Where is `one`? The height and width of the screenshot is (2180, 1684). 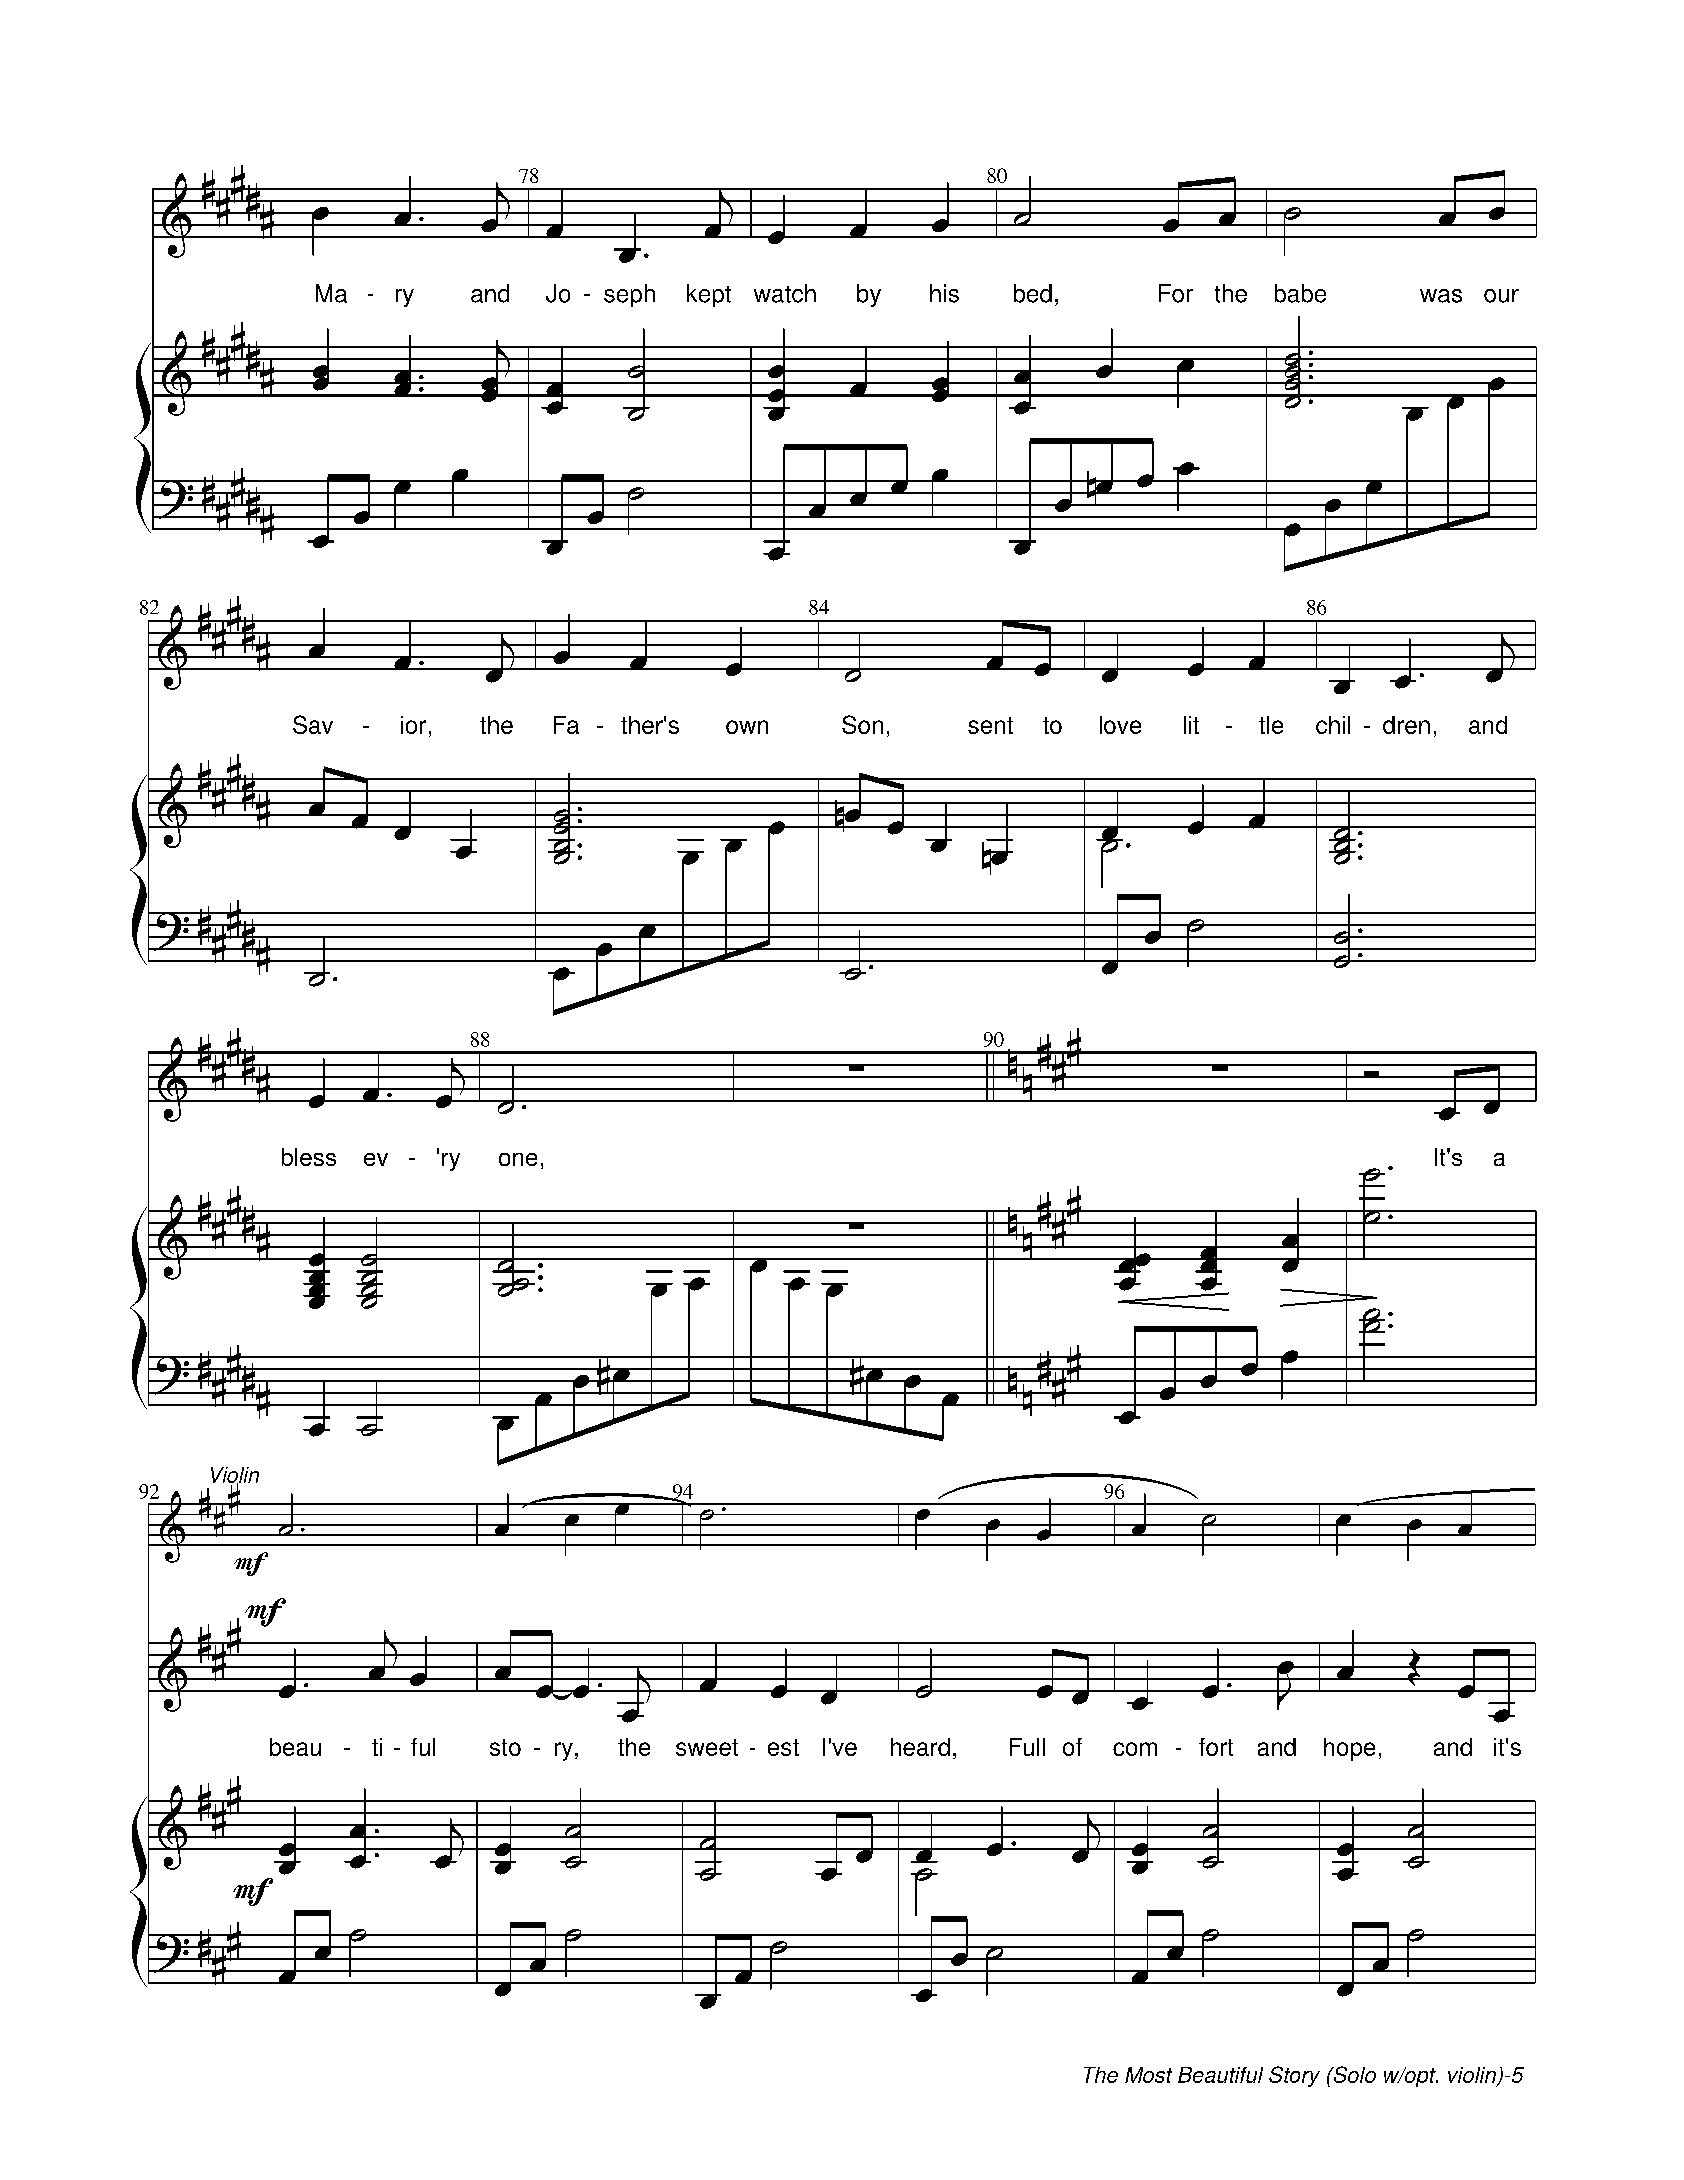
one is located at coordinates (518, 1159).
